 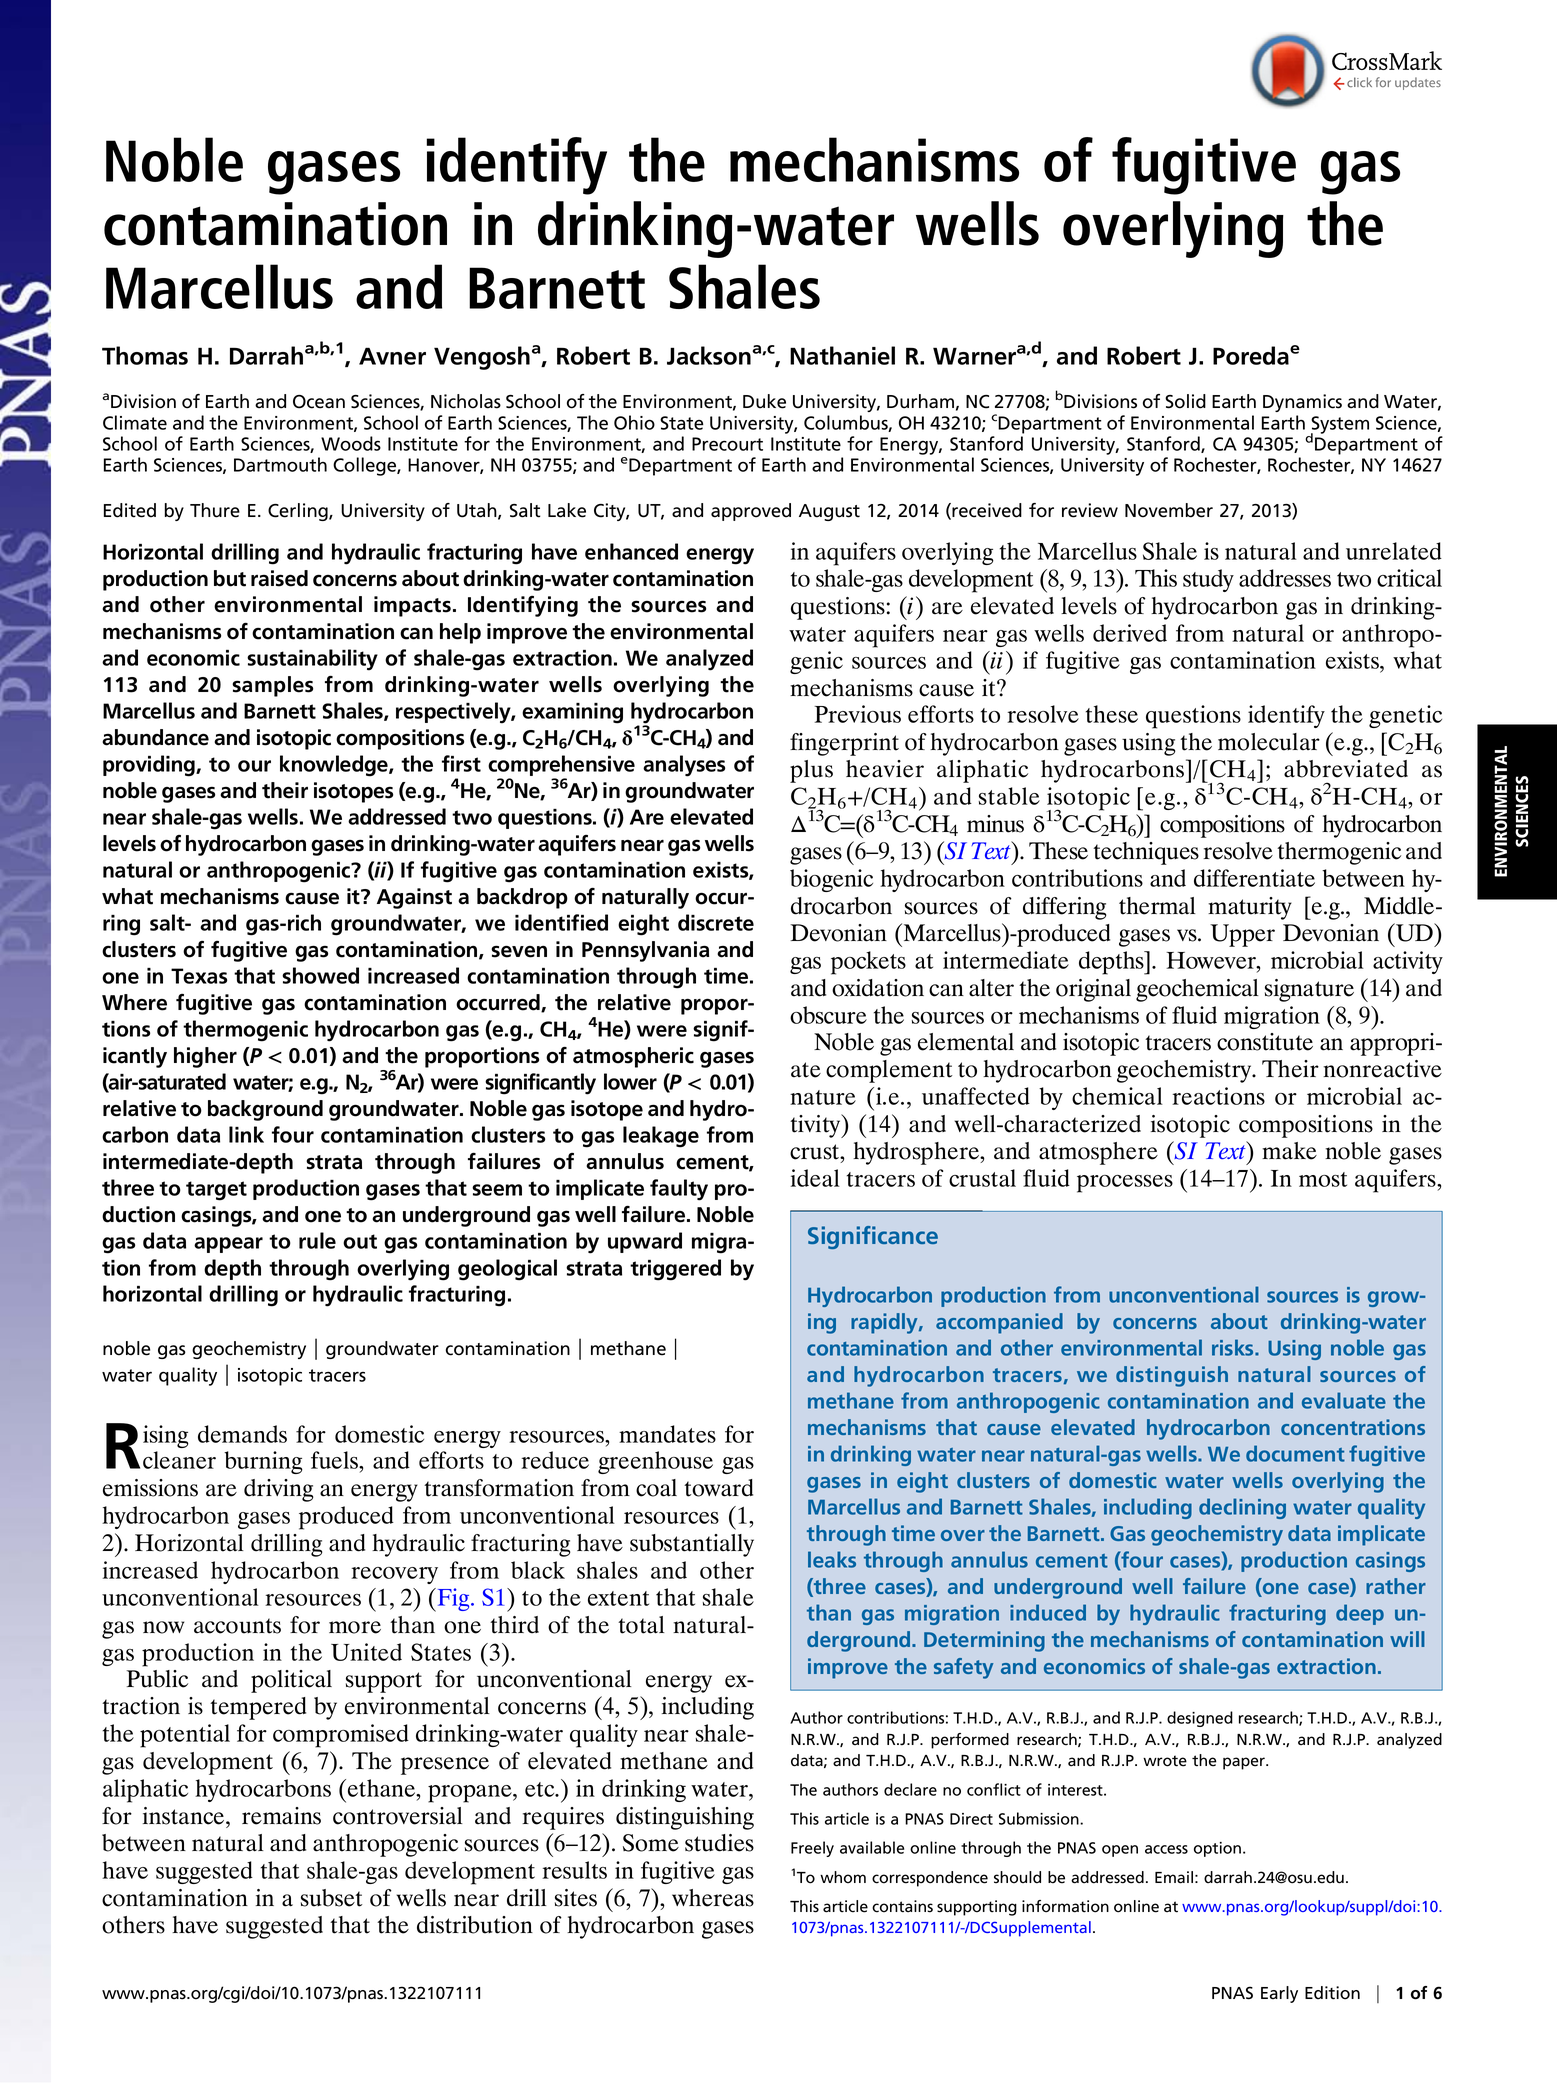 What do you see at coordinates (716, 922) in the image?
I see `discrete` at bounding box center [716, 922].
